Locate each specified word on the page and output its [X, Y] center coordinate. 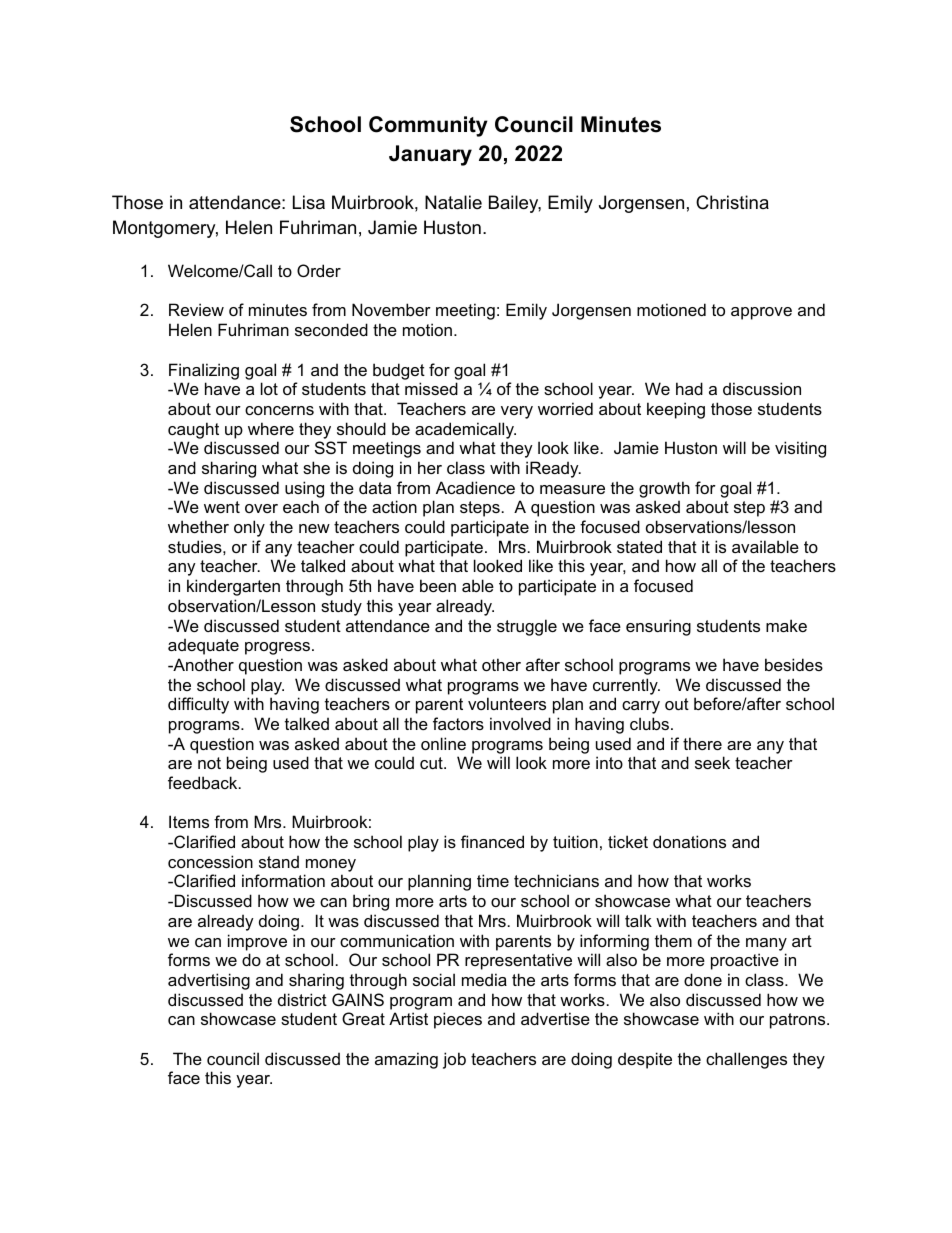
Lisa [309, 202]
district [302, 999]
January [430, 155]
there [702, 743]
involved [520, 723]
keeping [676, 410]
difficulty [198, 705]
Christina [732, 202]
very [517, 412]
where [271, 428]
